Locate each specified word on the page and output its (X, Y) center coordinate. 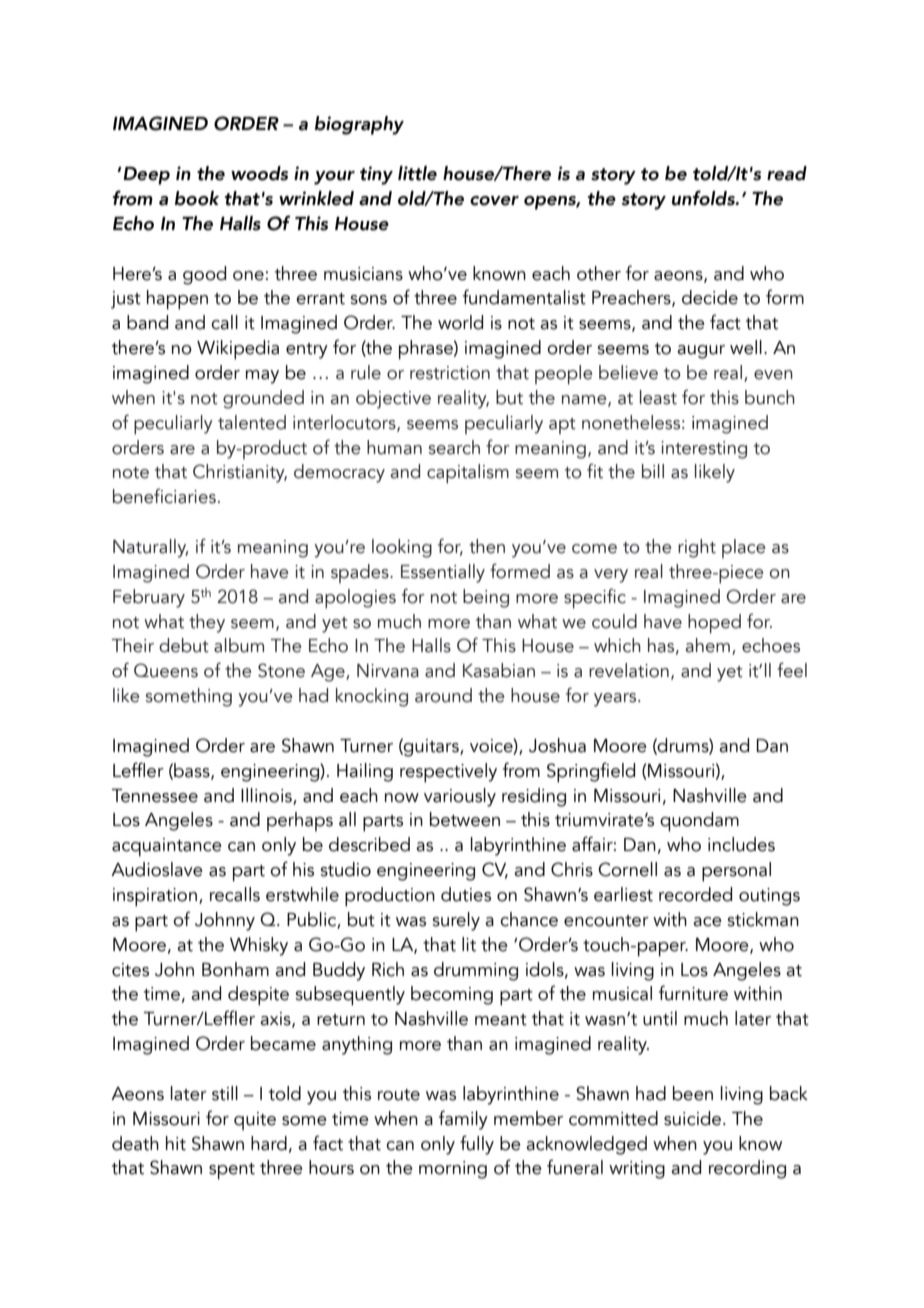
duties (466, 894)
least (658, 397)
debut (184, 645)
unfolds (704, 198)
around (443, 695)
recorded (695, 894)
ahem (708, 645)
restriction (450, 373)
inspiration (155, 897)
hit (176, 1143)
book (197, 198)
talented (252, 422)
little (417, 173)
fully (477, 1145)
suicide (692, 1118)
